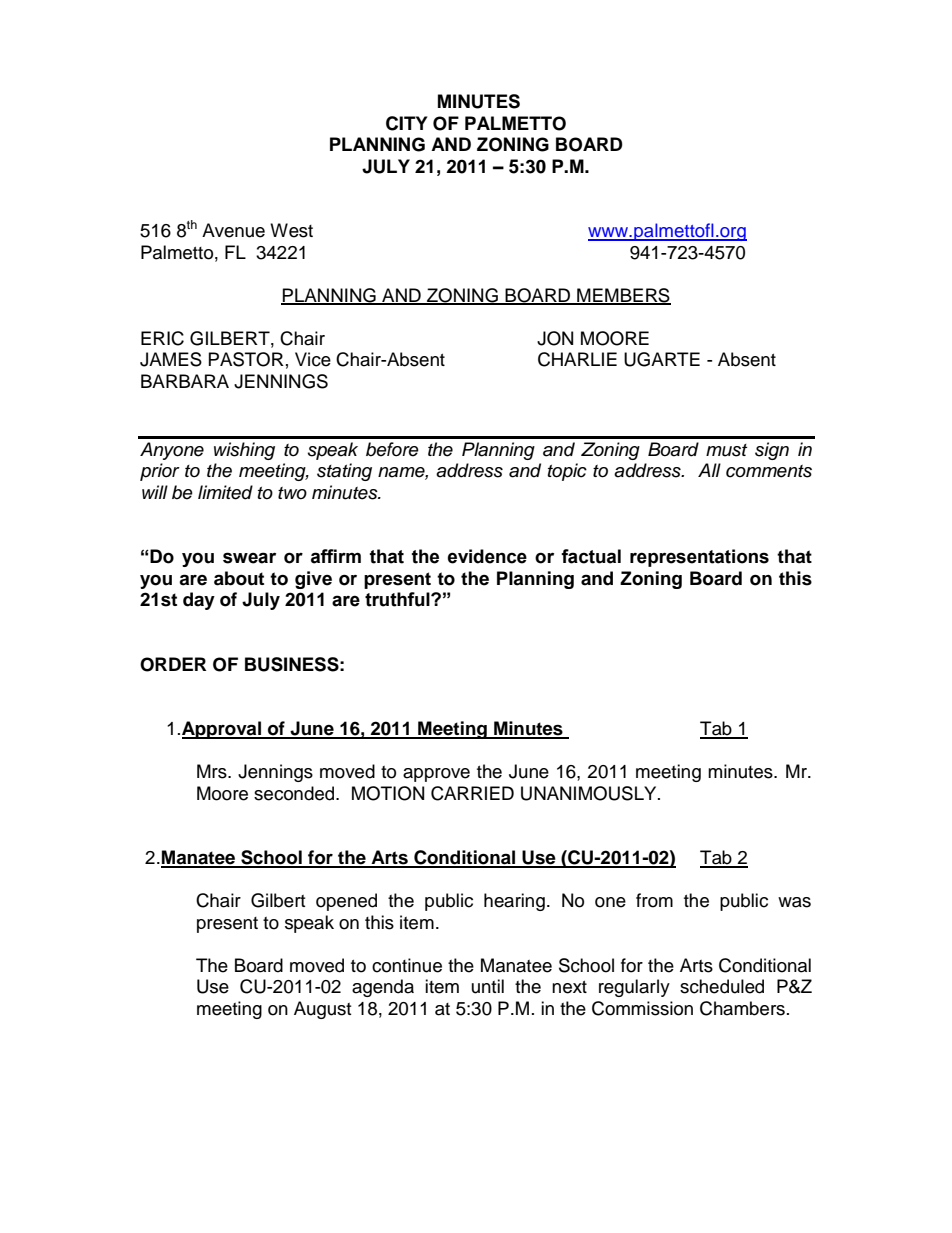 This image has width=952, height=1233. Describe the element at coordinates (722, 986) in the image. I see `scheduled` at that location.
